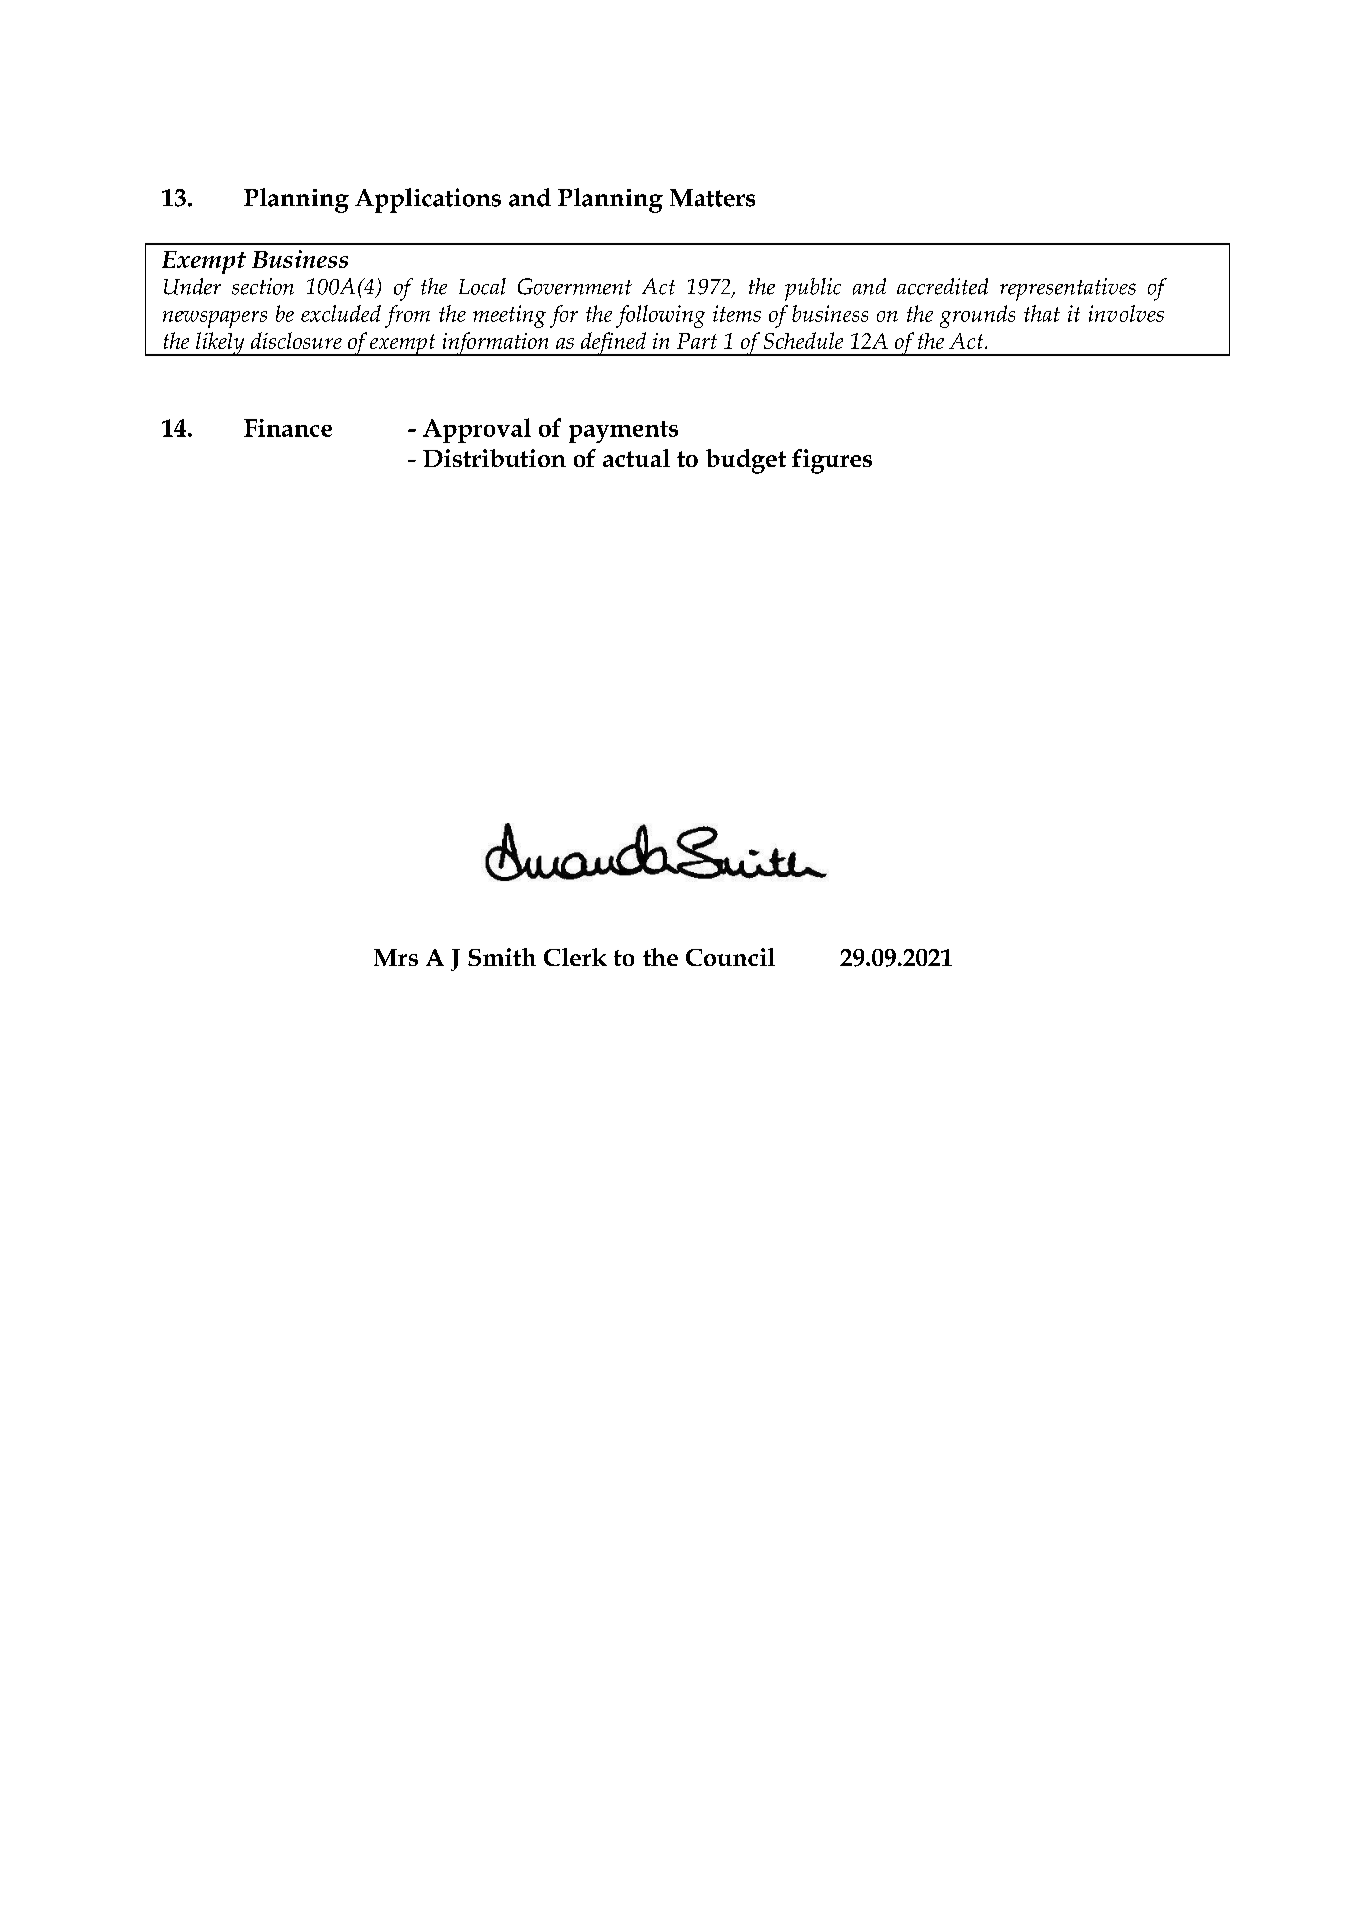  Describe the element at coordinates (494, 458) in the page. I see `Distribution` at that location.
